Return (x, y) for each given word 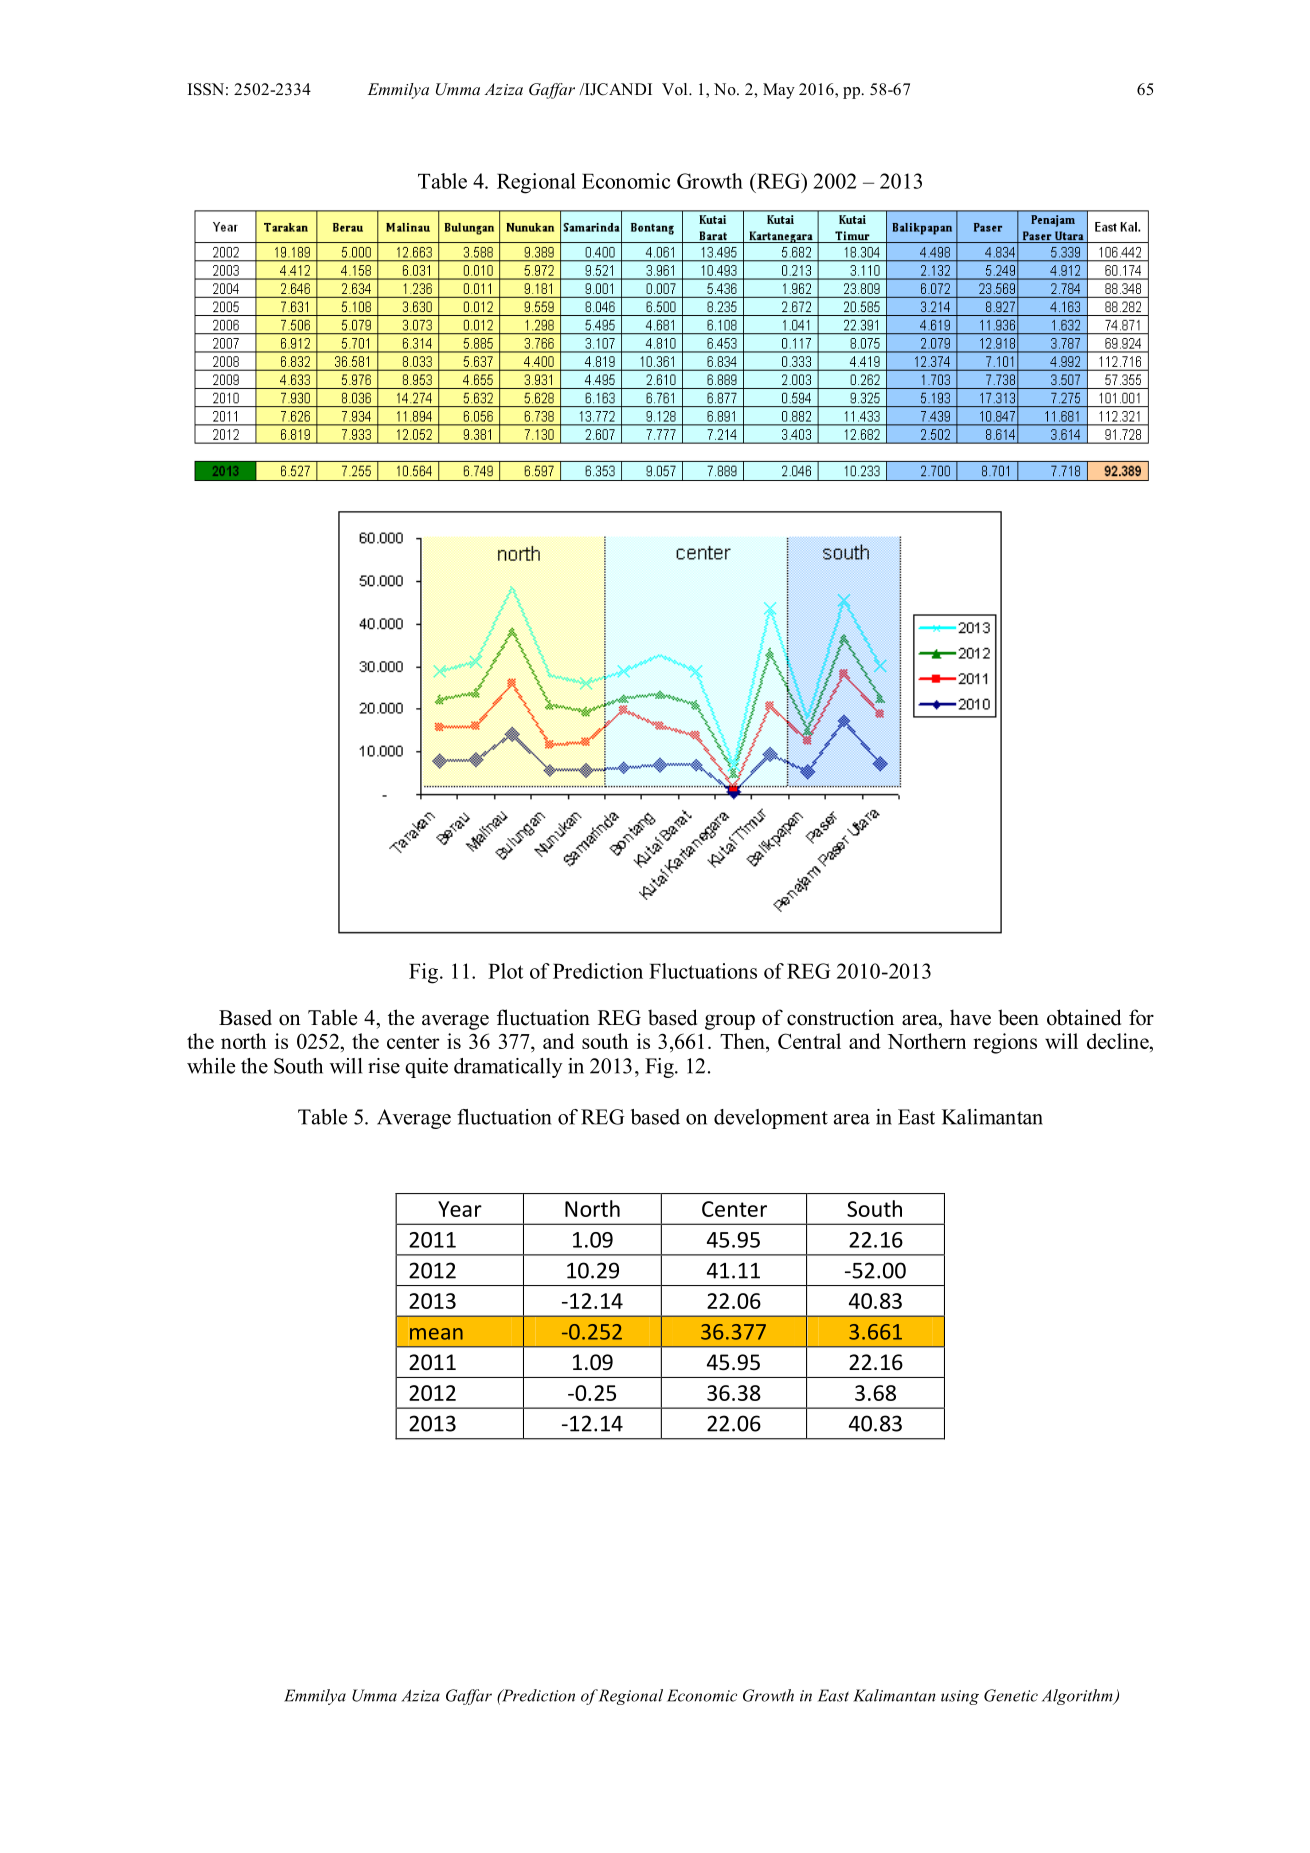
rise (384, 1066)
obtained (1084, 1017)
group (730, 1022)
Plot (505, 971)
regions (1005, 1043)
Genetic (1011, 1695)
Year (460, 1209)
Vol (676, 89)
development (771, 1119)
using (960, 1697)
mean (436, 1334)
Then (743, 1042)
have (970, 1017)
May (779, 91)
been (1018, 1017)
